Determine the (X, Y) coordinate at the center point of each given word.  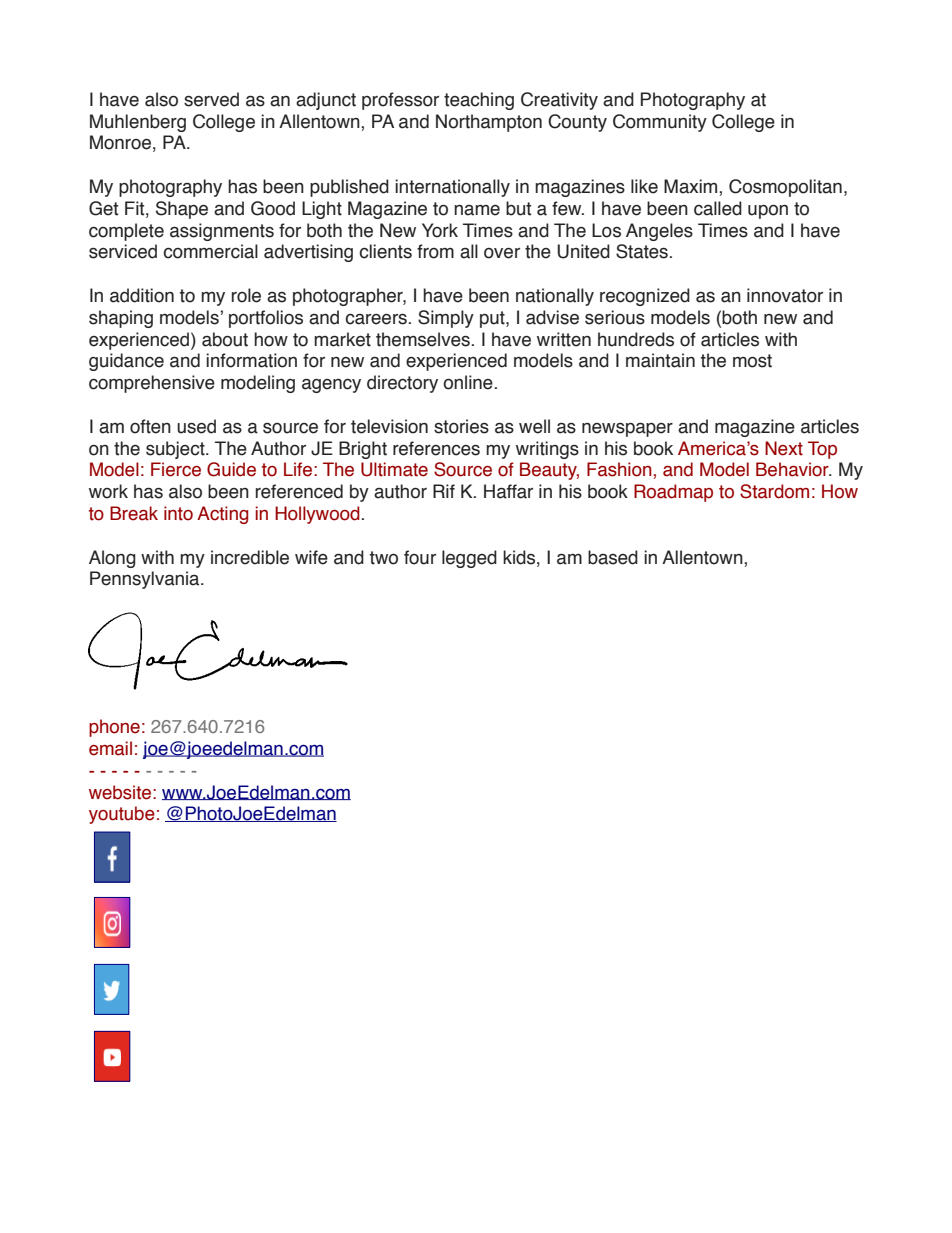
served (211, 99)
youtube (122, 815)
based (613, 557)
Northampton (489, 123)
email (110, 748)
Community (660, 123)
